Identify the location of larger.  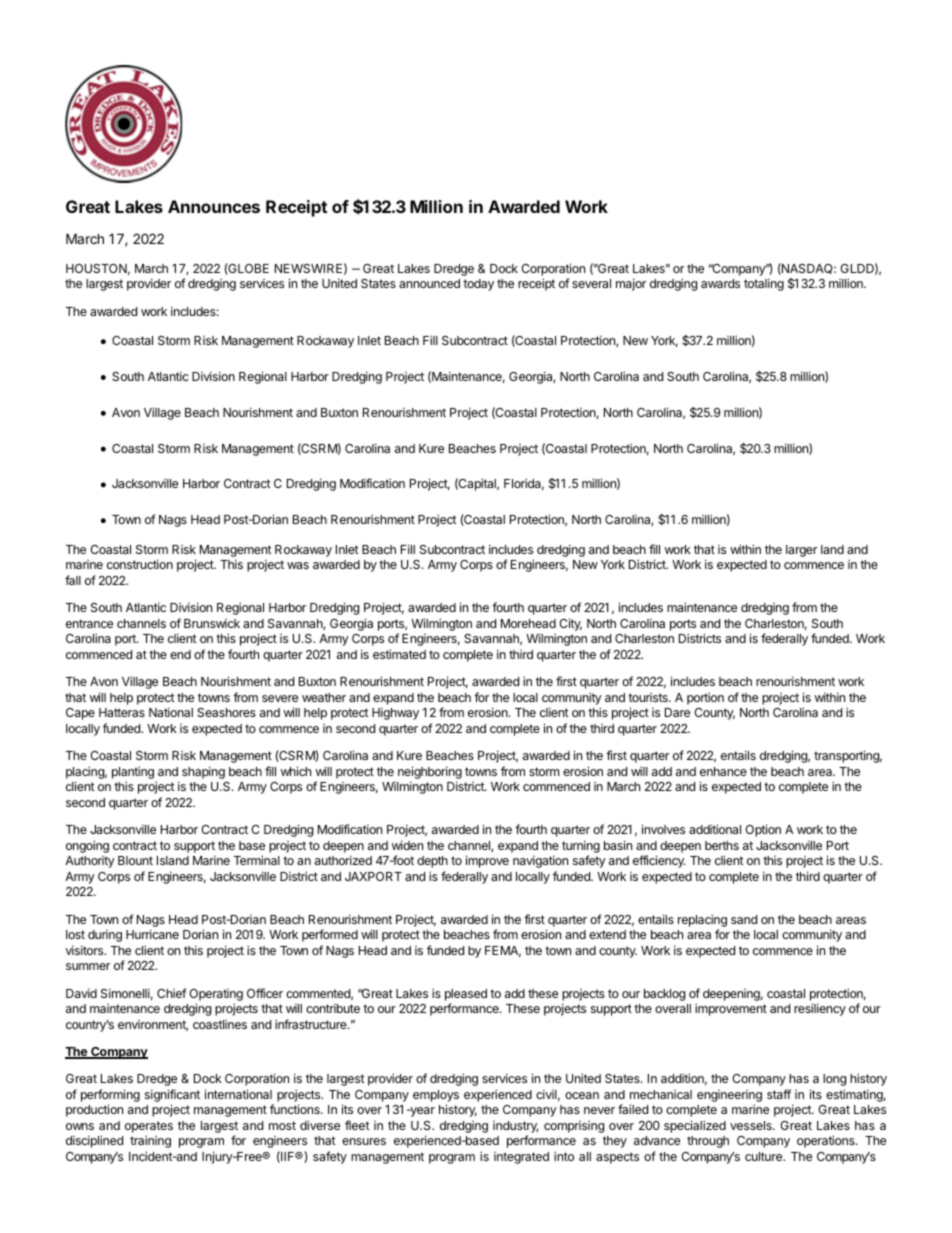
(801, 551).
